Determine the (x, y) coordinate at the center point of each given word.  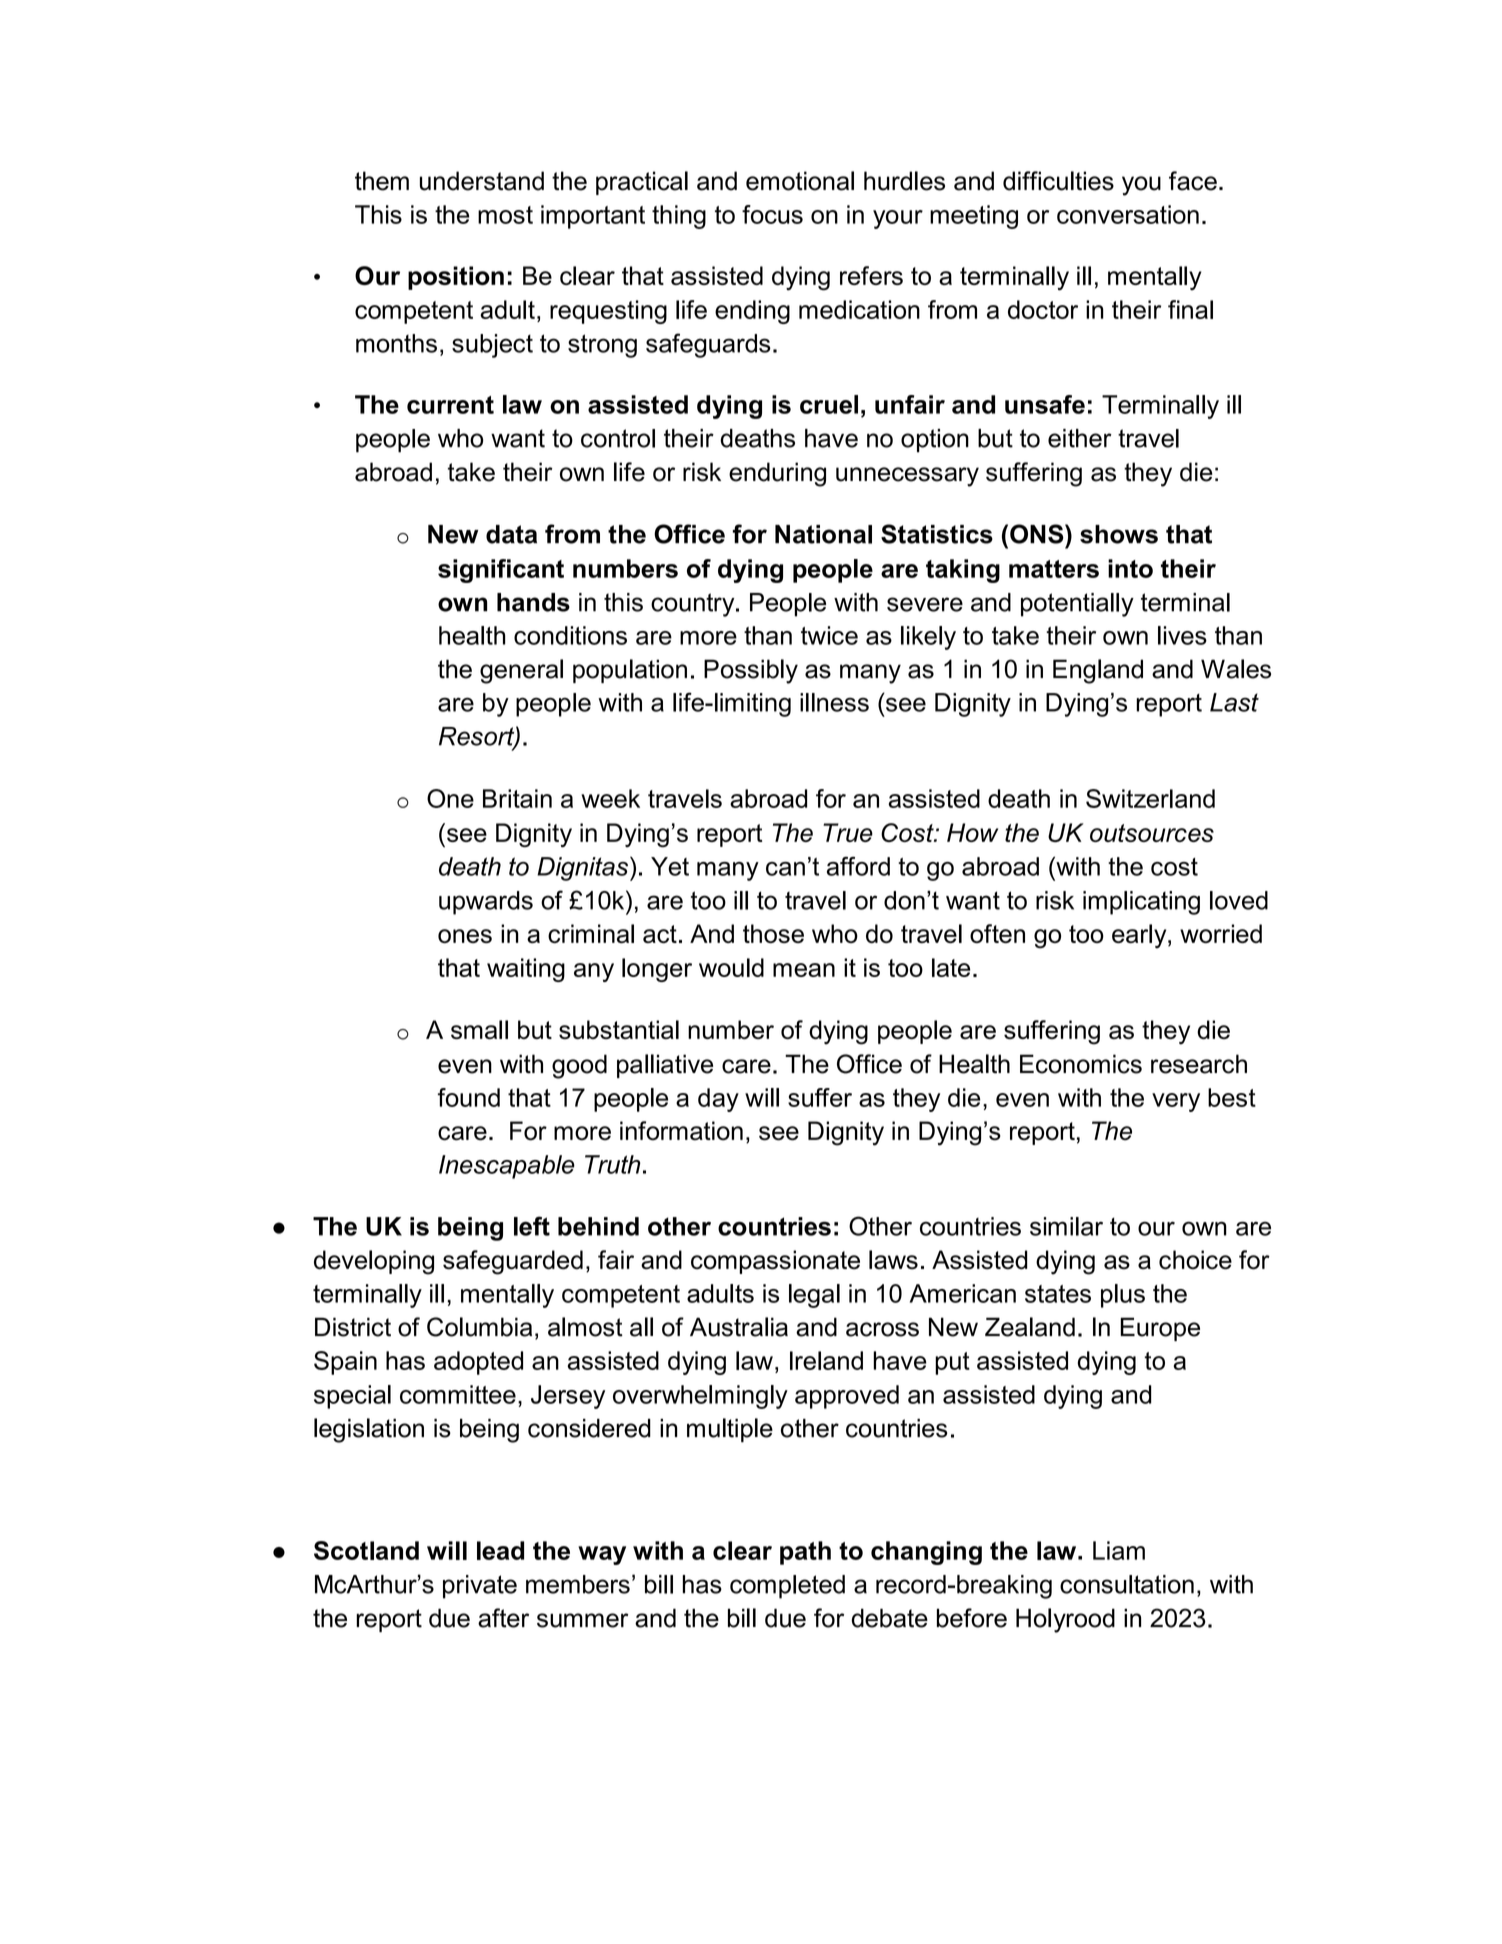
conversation (1128, 214)
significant (501, 571)
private (480, 1587)
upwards (486, 903)
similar (1066, 1226)
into (1130, 568)
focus (772, 214)
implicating (1141, 903)
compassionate (775, 1262)
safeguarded (513, 1262)
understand (482, 181)
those (773, 933)
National (823, 534)
